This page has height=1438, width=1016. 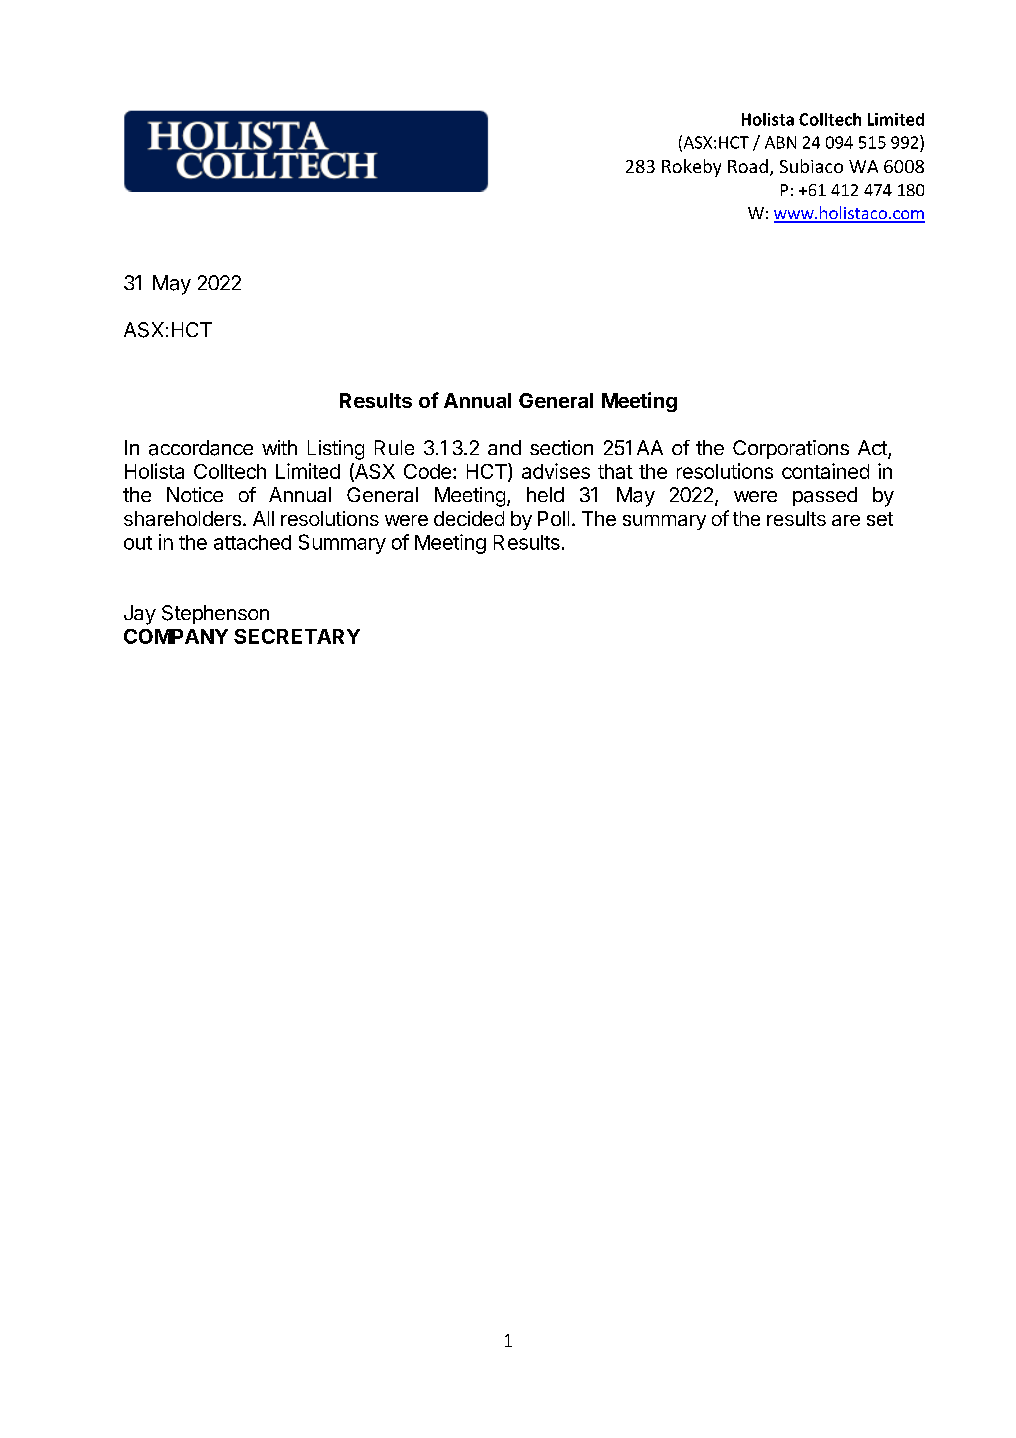 I want to click on SECRETARY, so click(x=297, y=636).
